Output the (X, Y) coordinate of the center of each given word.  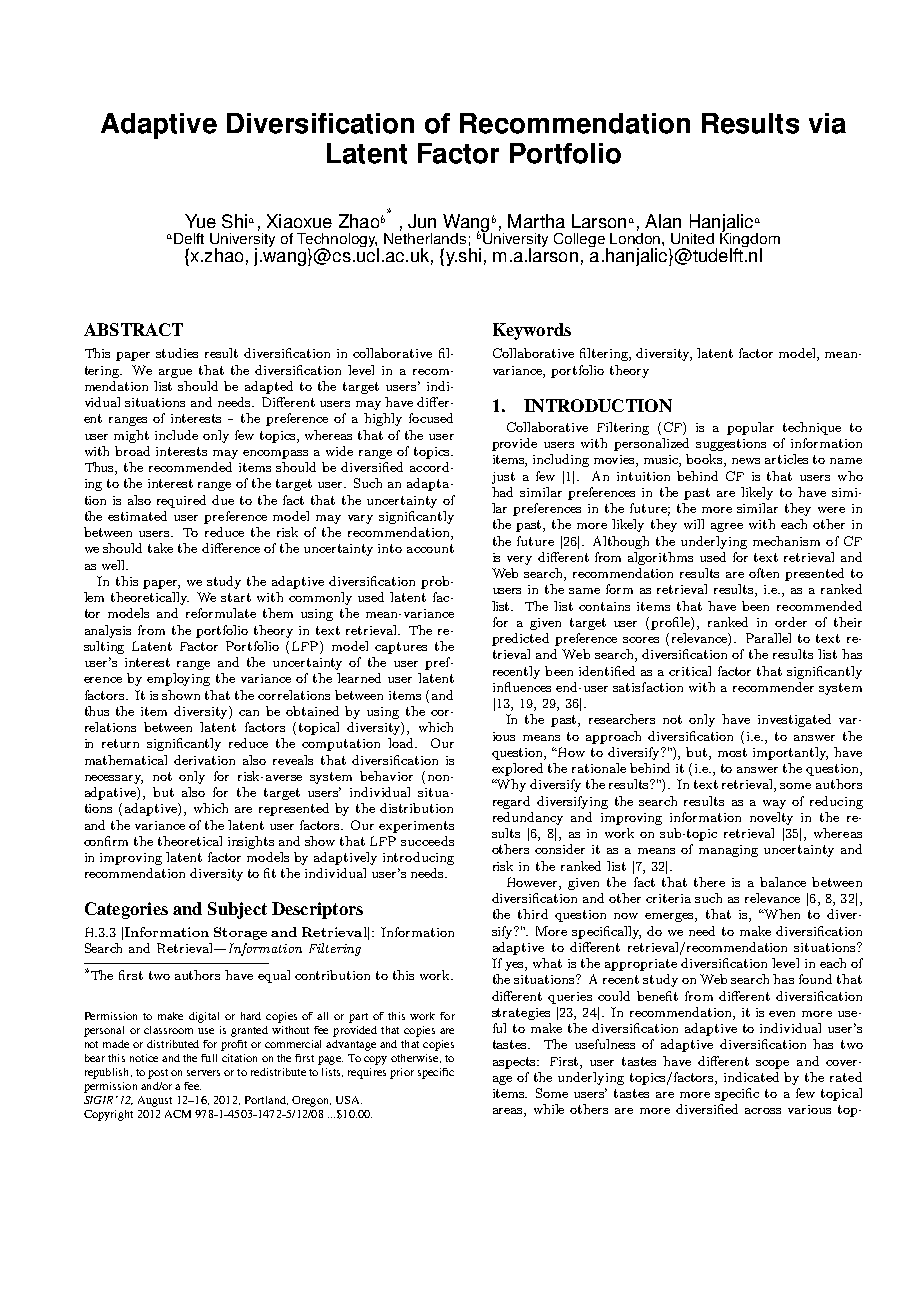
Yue (200, 221)
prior (402, 1073)
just (503, 478)
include (176, 435)
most (732, 752)
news (746, 461)
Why (510, 785)
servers (203, 1073)
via (827, 123)
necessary (114, 779)
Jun (422, 221)
